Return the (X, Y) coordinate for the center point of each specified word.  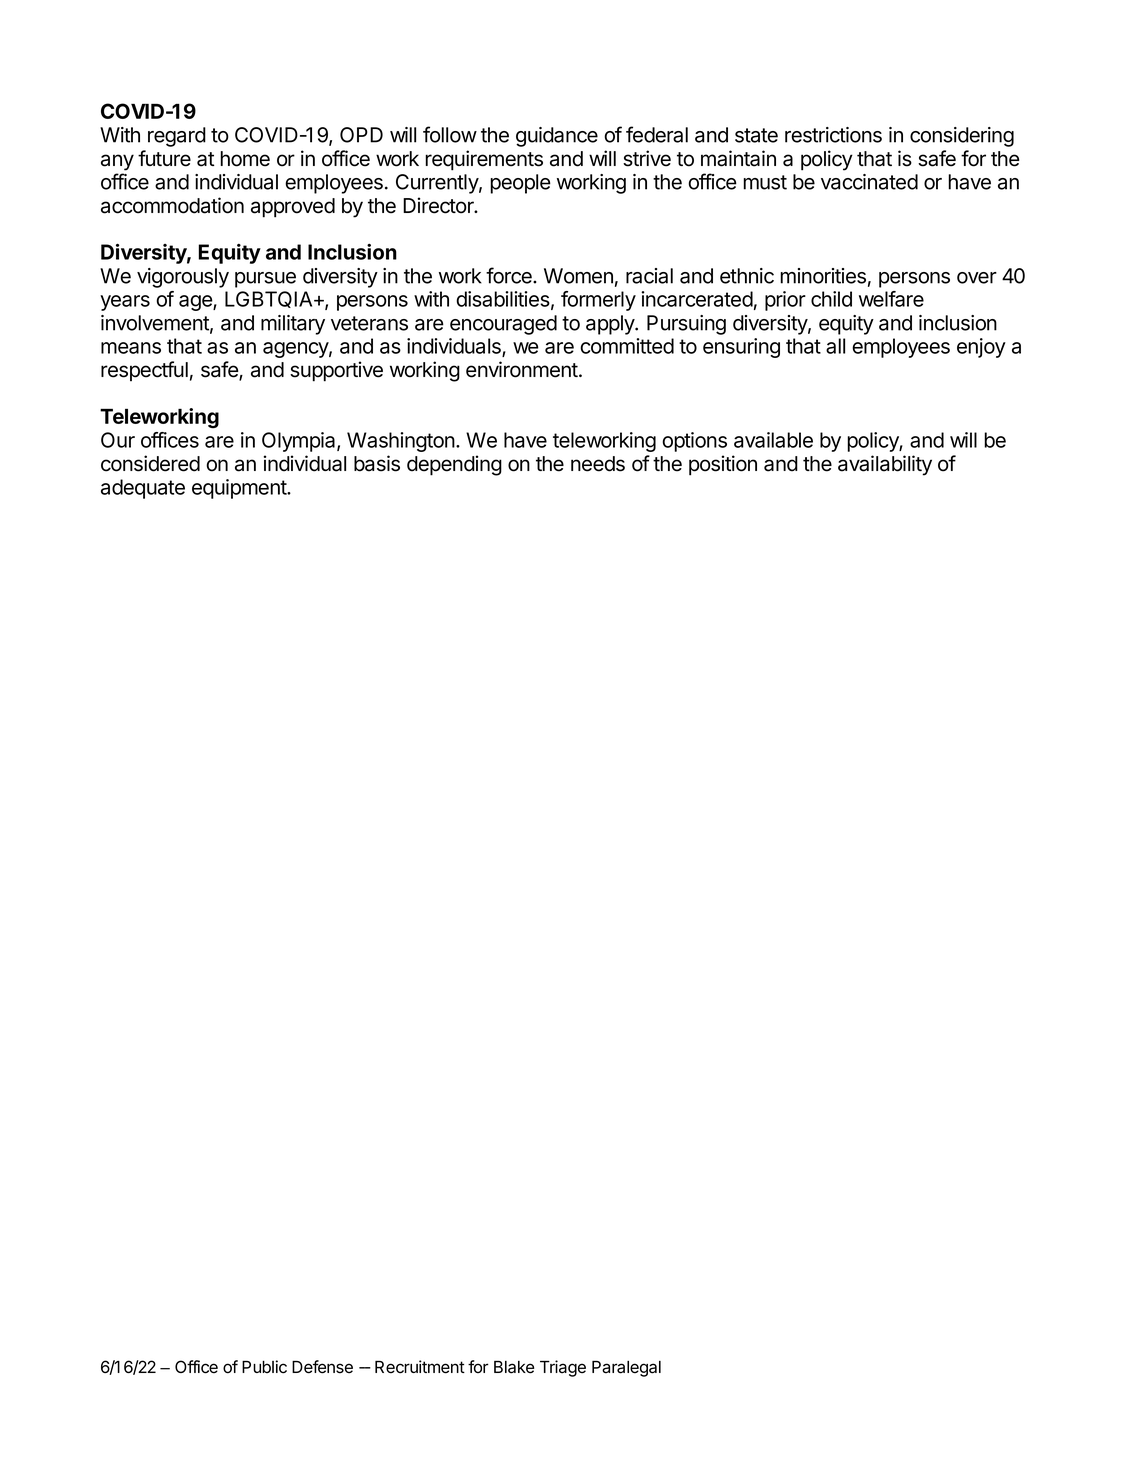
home (245, 159)
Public (264, 1367)
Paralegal (626, 1369)
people (520, 184)
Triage (563, 1368)
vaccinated (869, 182)
